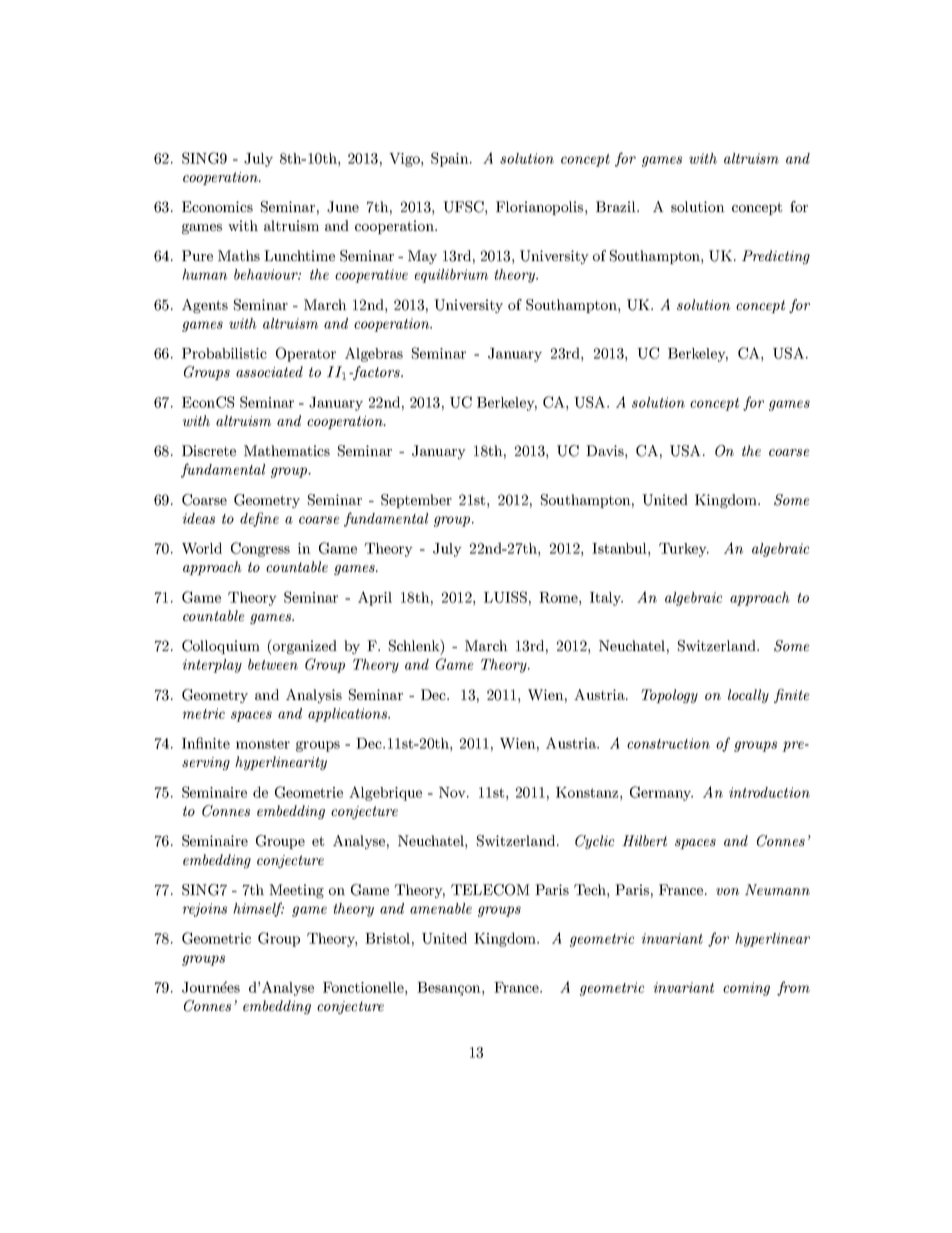 Image resolution: width=952 pixels, height=1233 pixels. What do you see at coordinates (617, 206) in the document?
I see `Brazil` at bounding box center [617, 206].
